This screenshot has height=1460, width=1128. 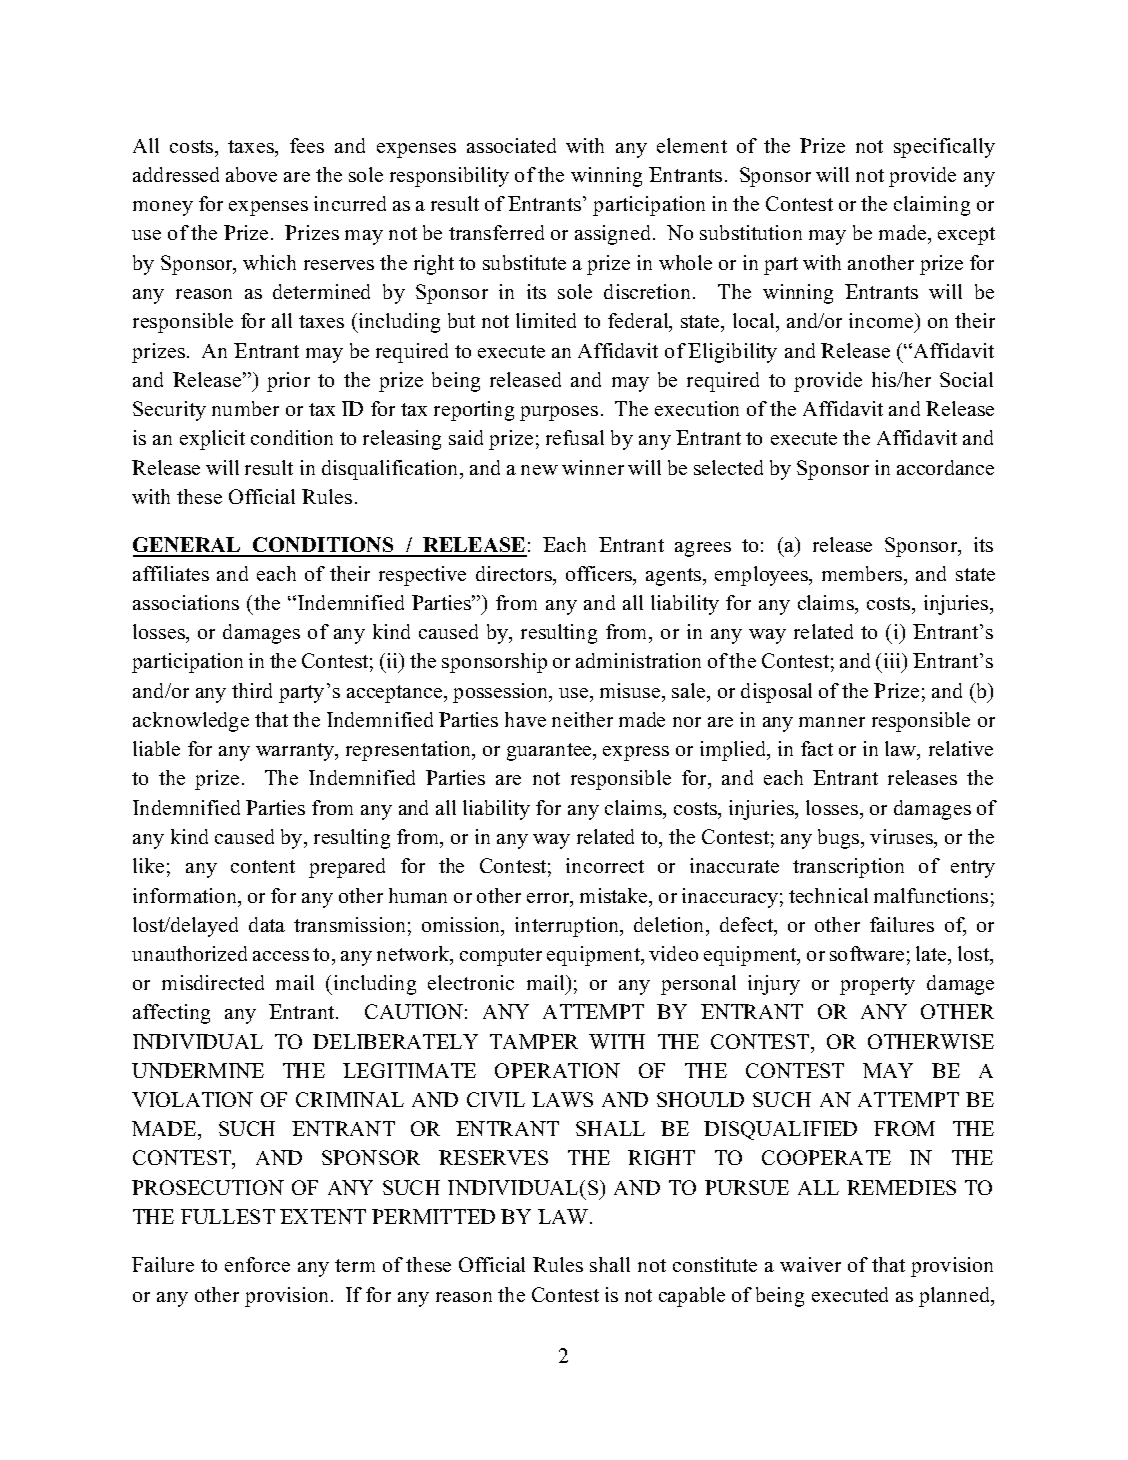 What do you see at coordinates (511, 145) in the screenshot?
I see `associated` at bounding box center [511, 145].
